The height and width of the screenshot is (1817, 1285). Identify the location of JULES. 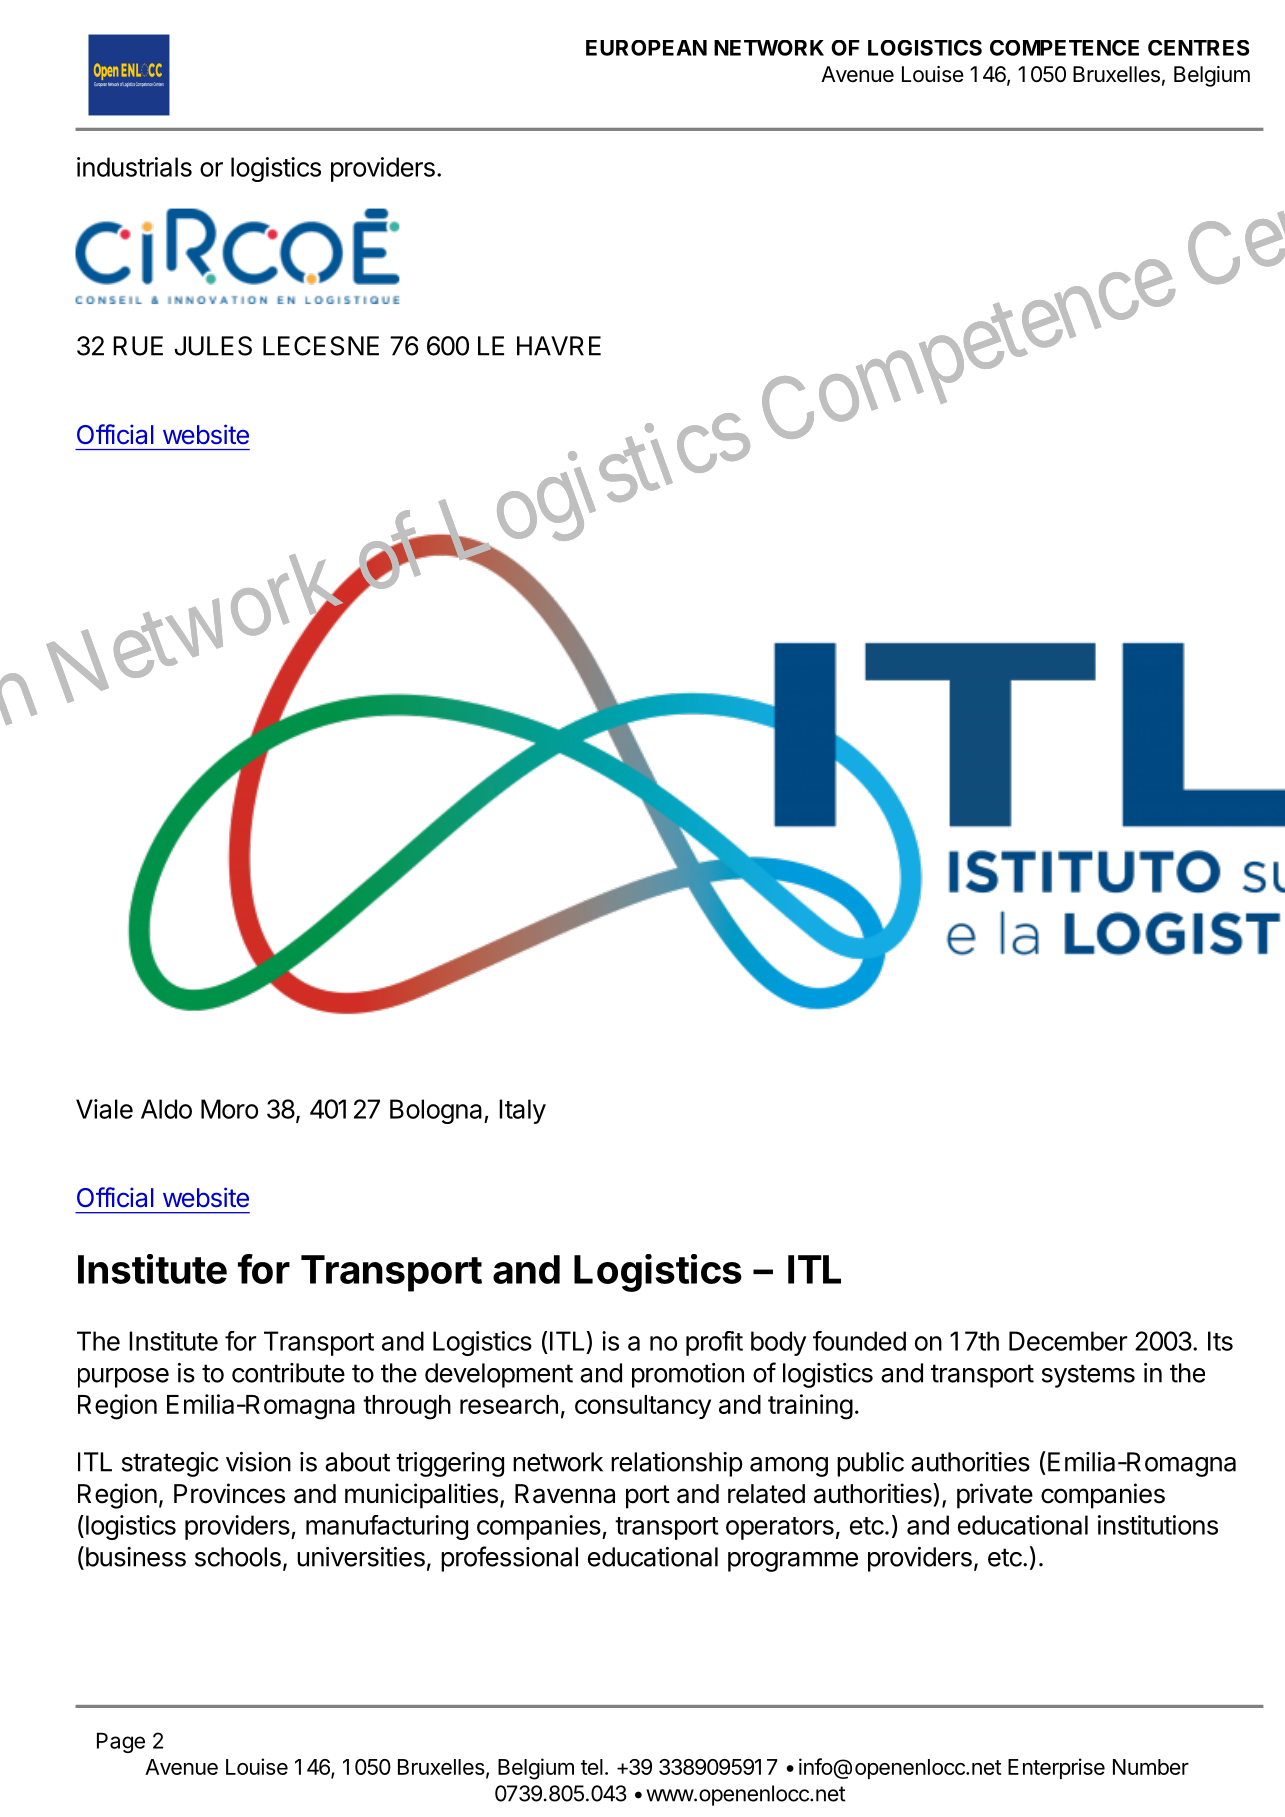
(213, 346).
